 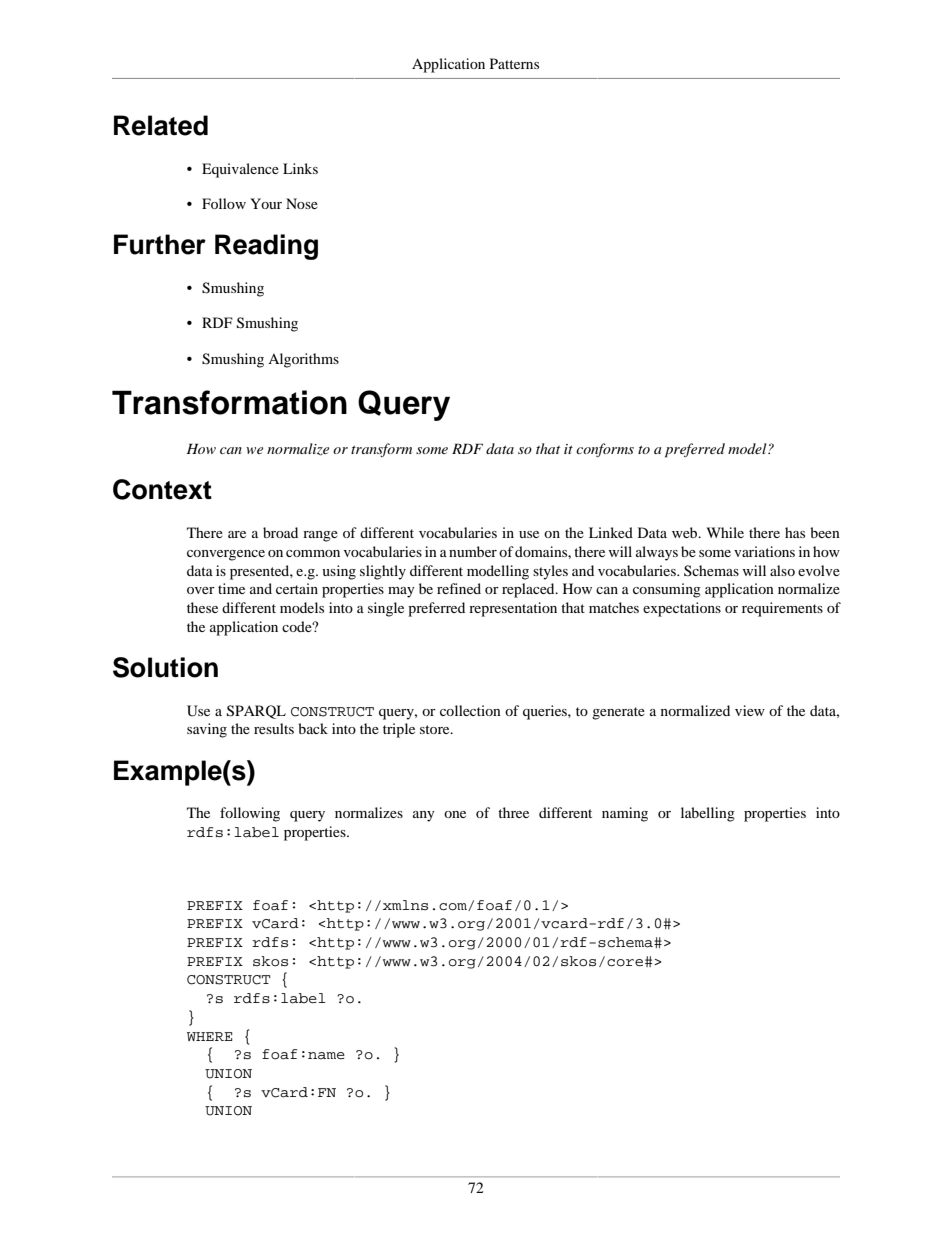 What do you see at coordinates (303, 360) in the screenshot?
I see `Algorithms` at bounding box center [303, 360].
